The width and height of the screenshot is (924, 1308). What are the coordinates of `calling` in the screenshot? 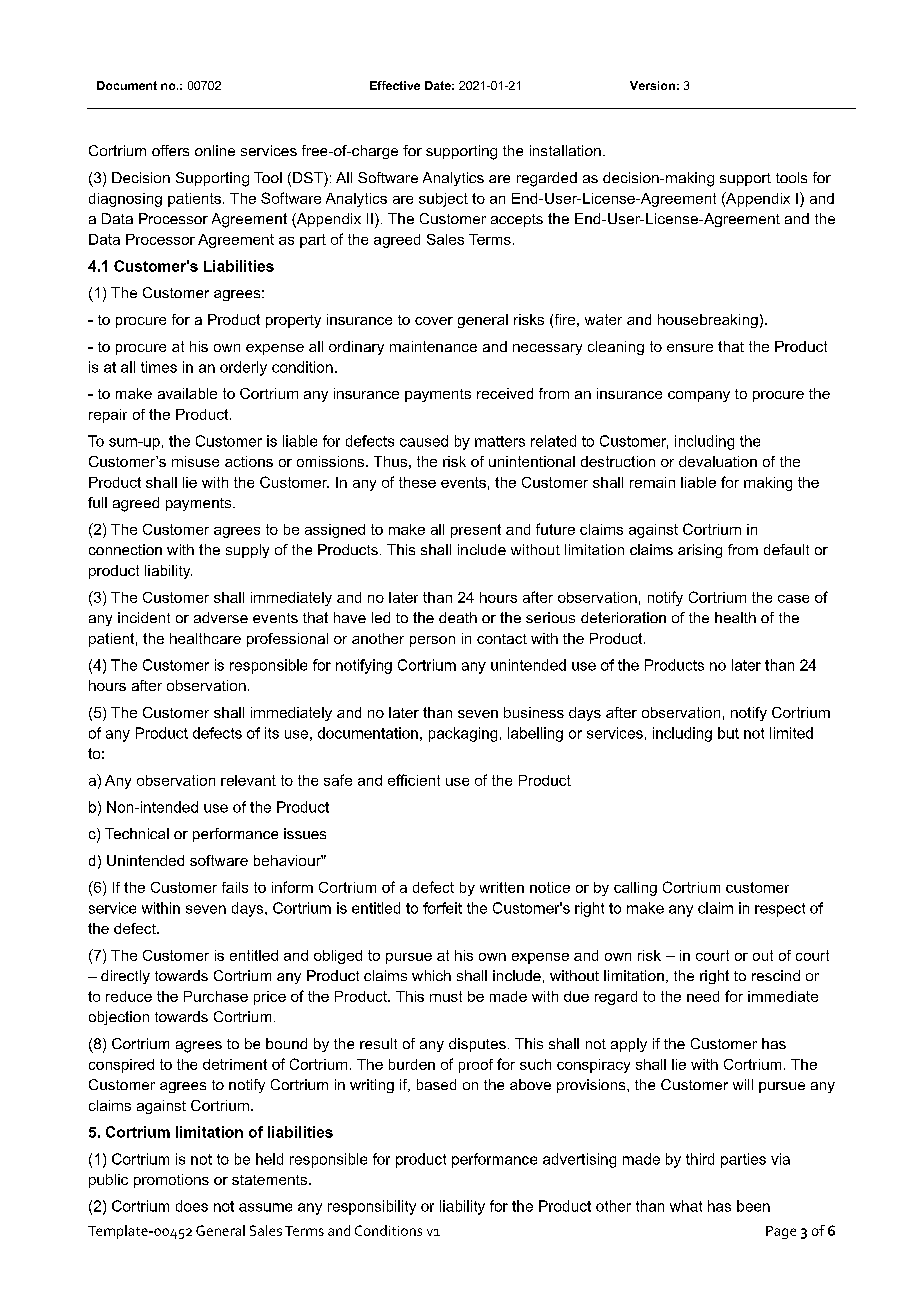 It's located at (635, 889).
